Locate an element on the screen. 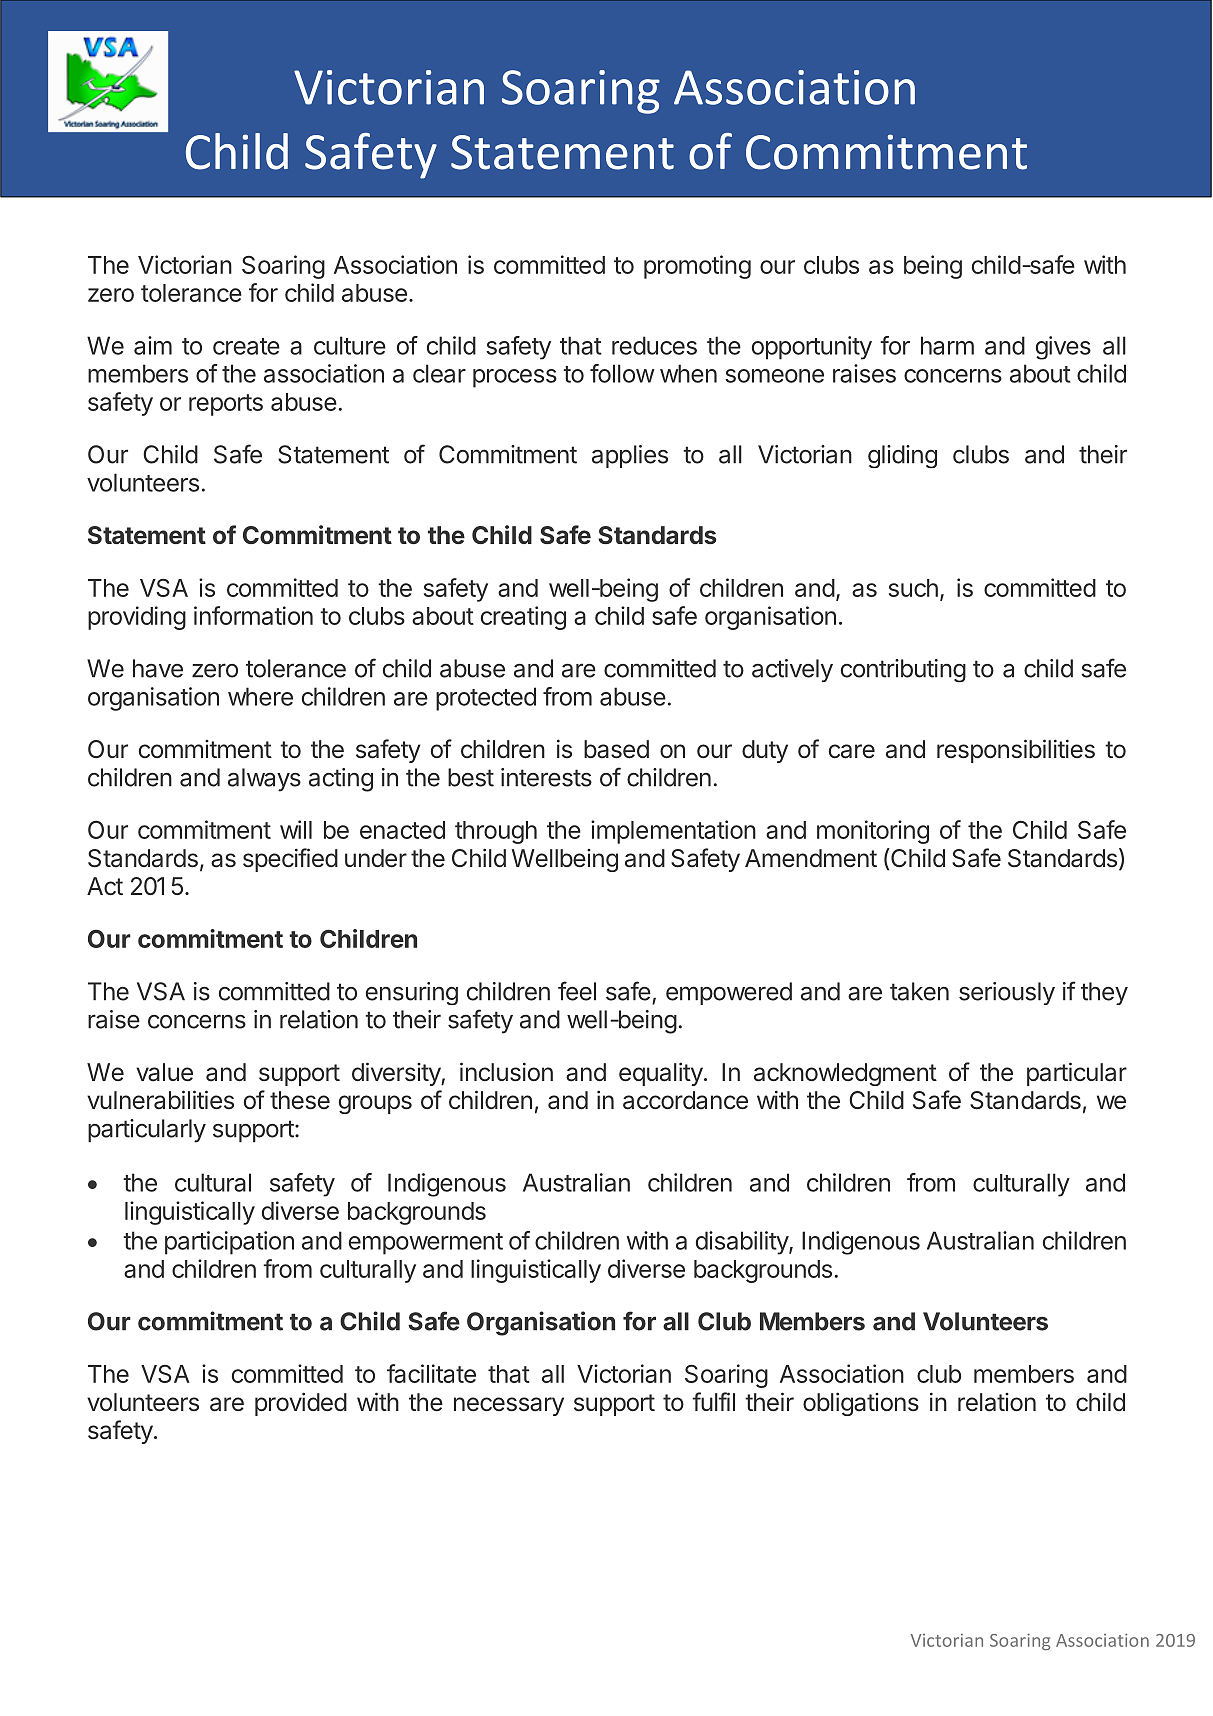  fulfil is located at coordinates (713, 1401).
